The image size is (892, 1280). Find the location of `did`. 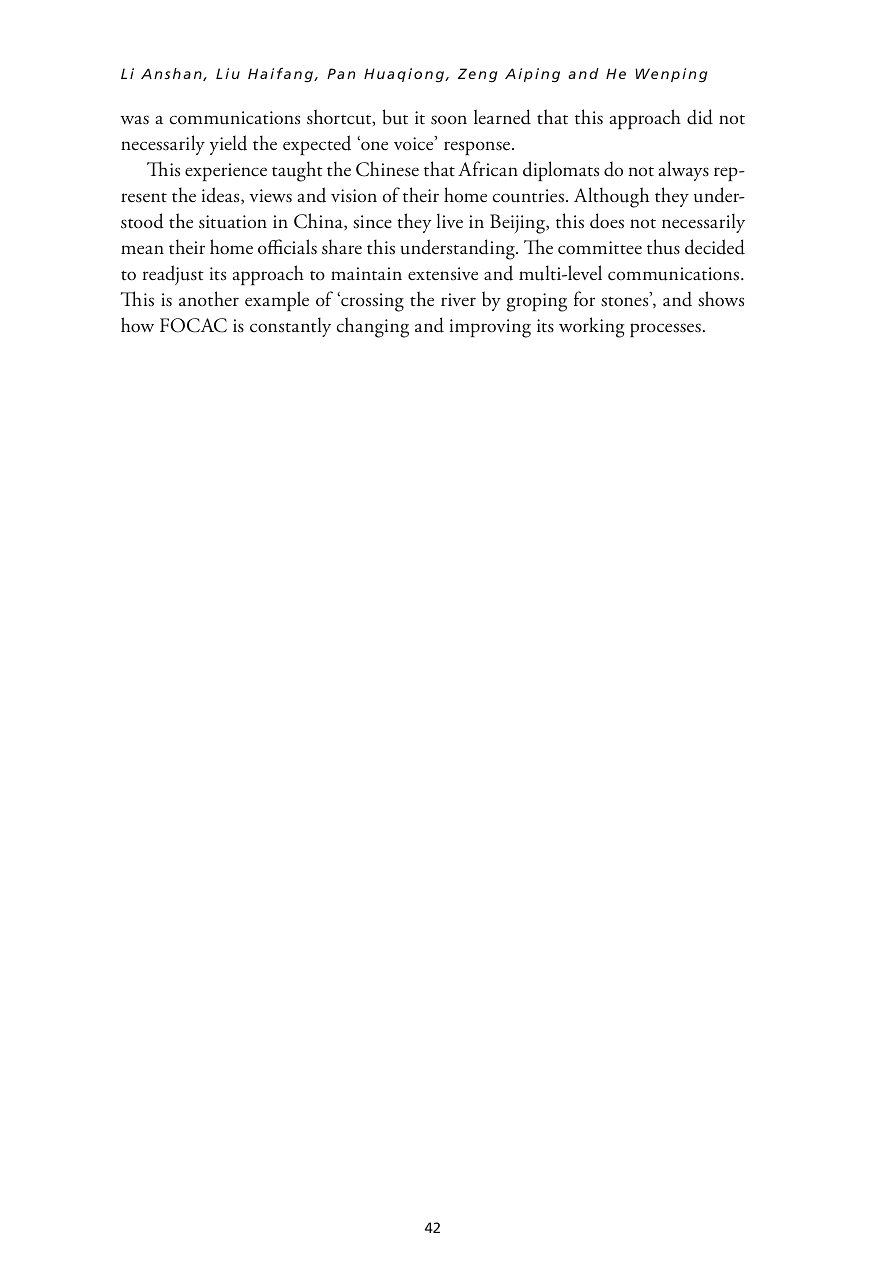

did is located at coordinates (700, 117).
